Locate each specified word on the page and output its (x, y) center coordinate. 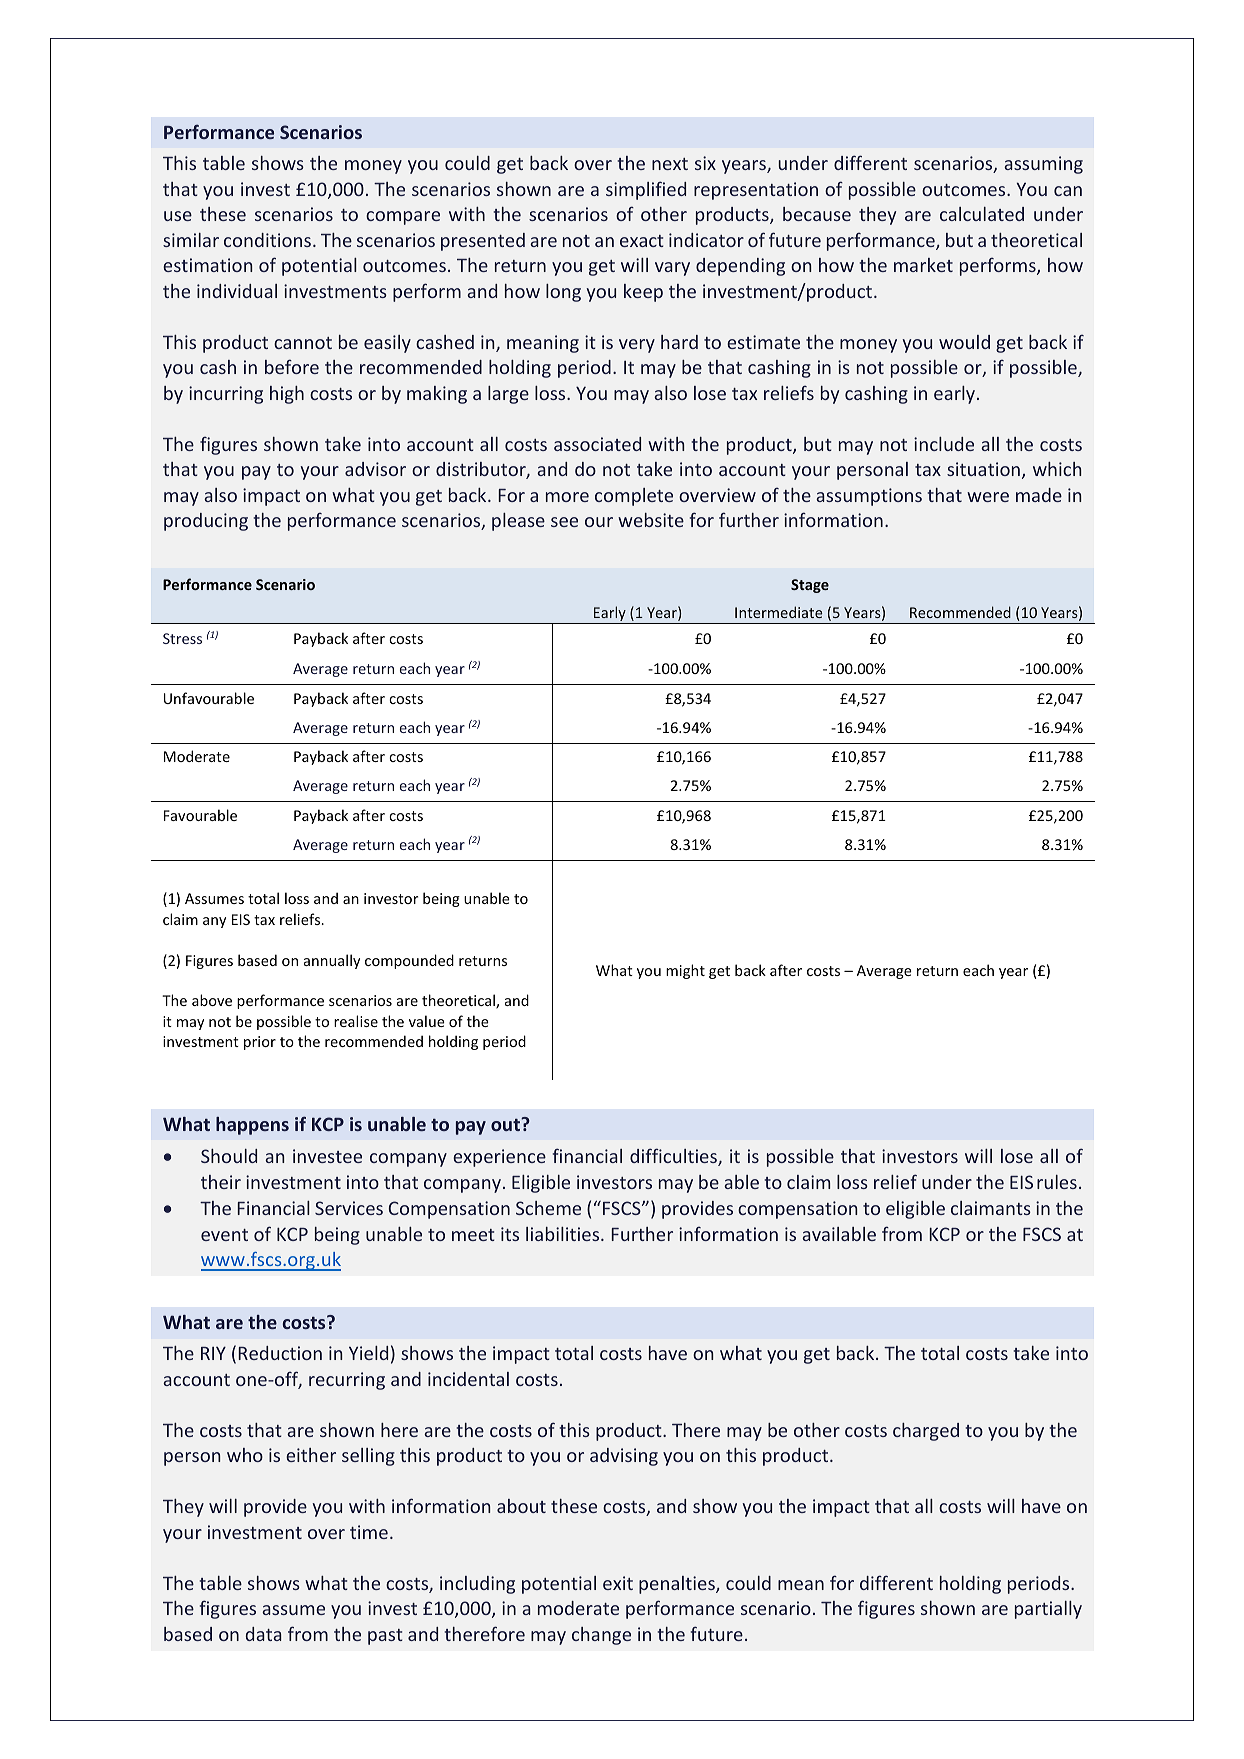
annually (332, 961)
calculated (982, 214)
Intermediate (779, 612)
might (685, 971)
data (263, 1634)
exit (618, 1583)
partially (1048, 1610)
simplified (646, 190)
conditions (269, 240)
